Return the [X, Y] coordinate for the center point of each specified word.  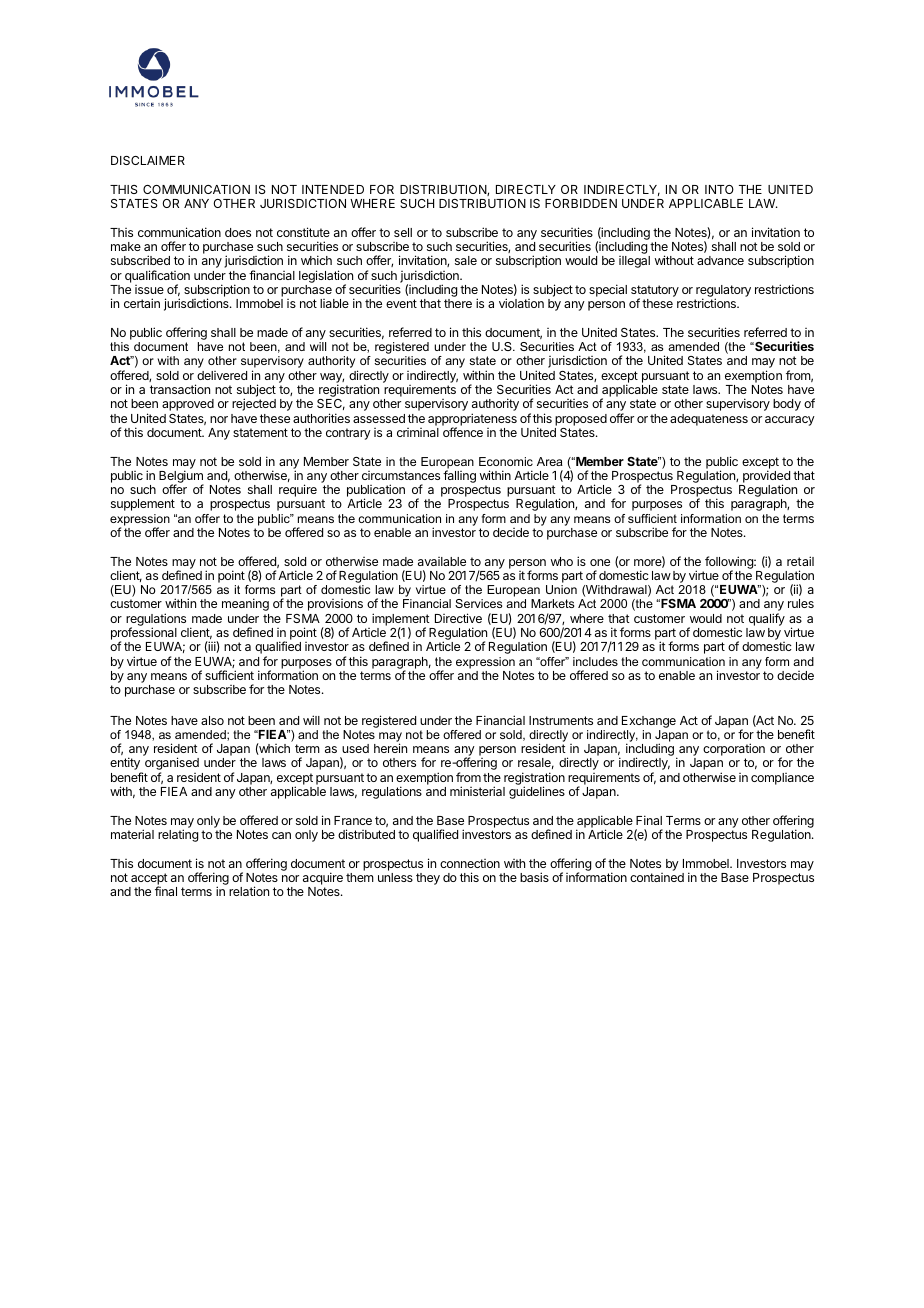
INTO [719, 189]
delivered [222, 375]
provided [766, 477]
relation [249, 891]
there [458, 303]
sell [403, 232]
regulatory [723, 292]
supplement [143, 505]
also [212, 720]
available [442, 561]
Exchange [649, 722]
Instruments [561, 720]
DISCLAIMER [148, 160]
